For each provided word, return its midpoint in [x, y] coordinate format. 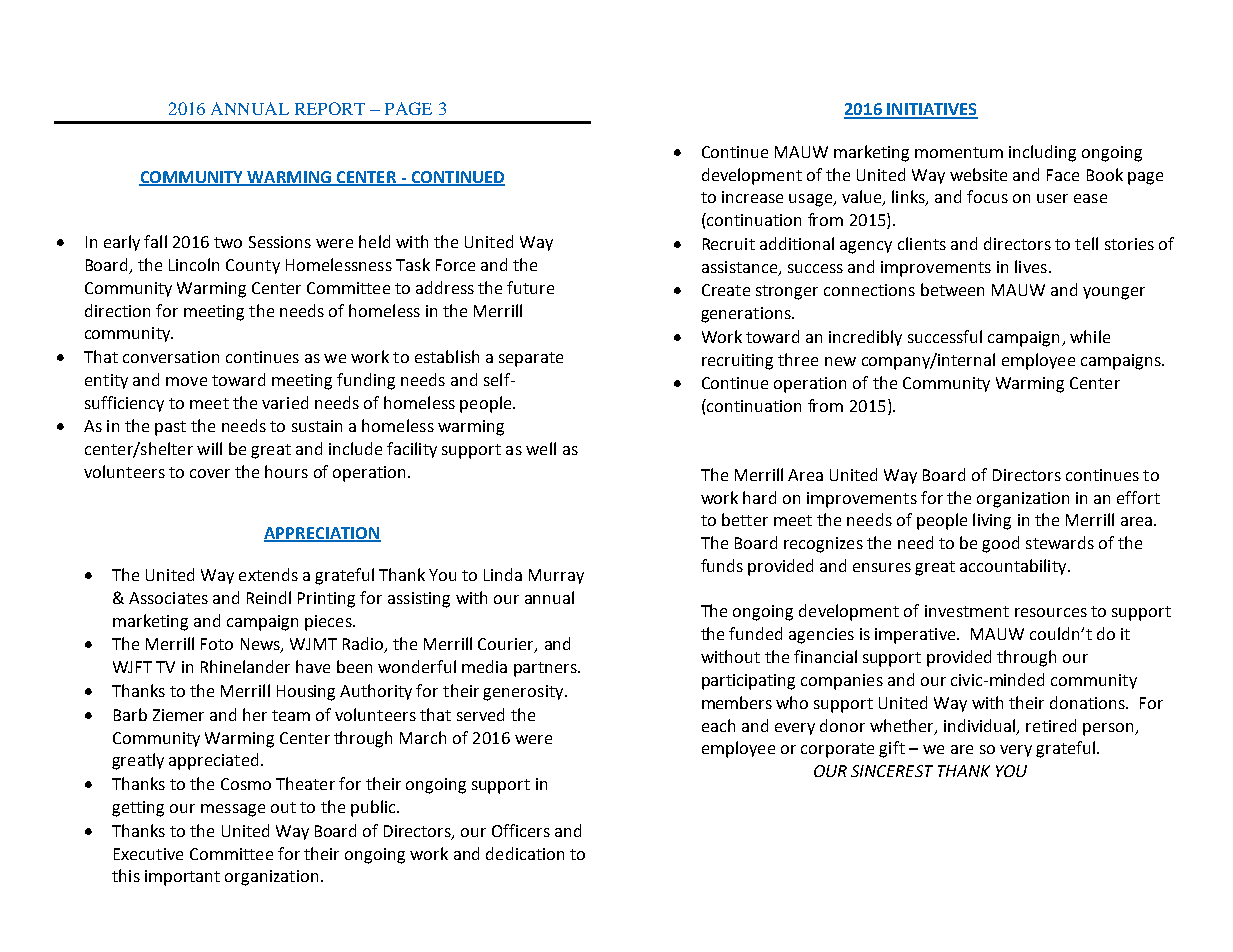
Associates [168, 598]
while [1090, 336]
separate [531, 359]
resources [1051, 612]
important [182, 878]
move [186, 381]
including [1042, 153]
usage [811, 200]
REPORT [330, 108]
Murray [556, 576]
